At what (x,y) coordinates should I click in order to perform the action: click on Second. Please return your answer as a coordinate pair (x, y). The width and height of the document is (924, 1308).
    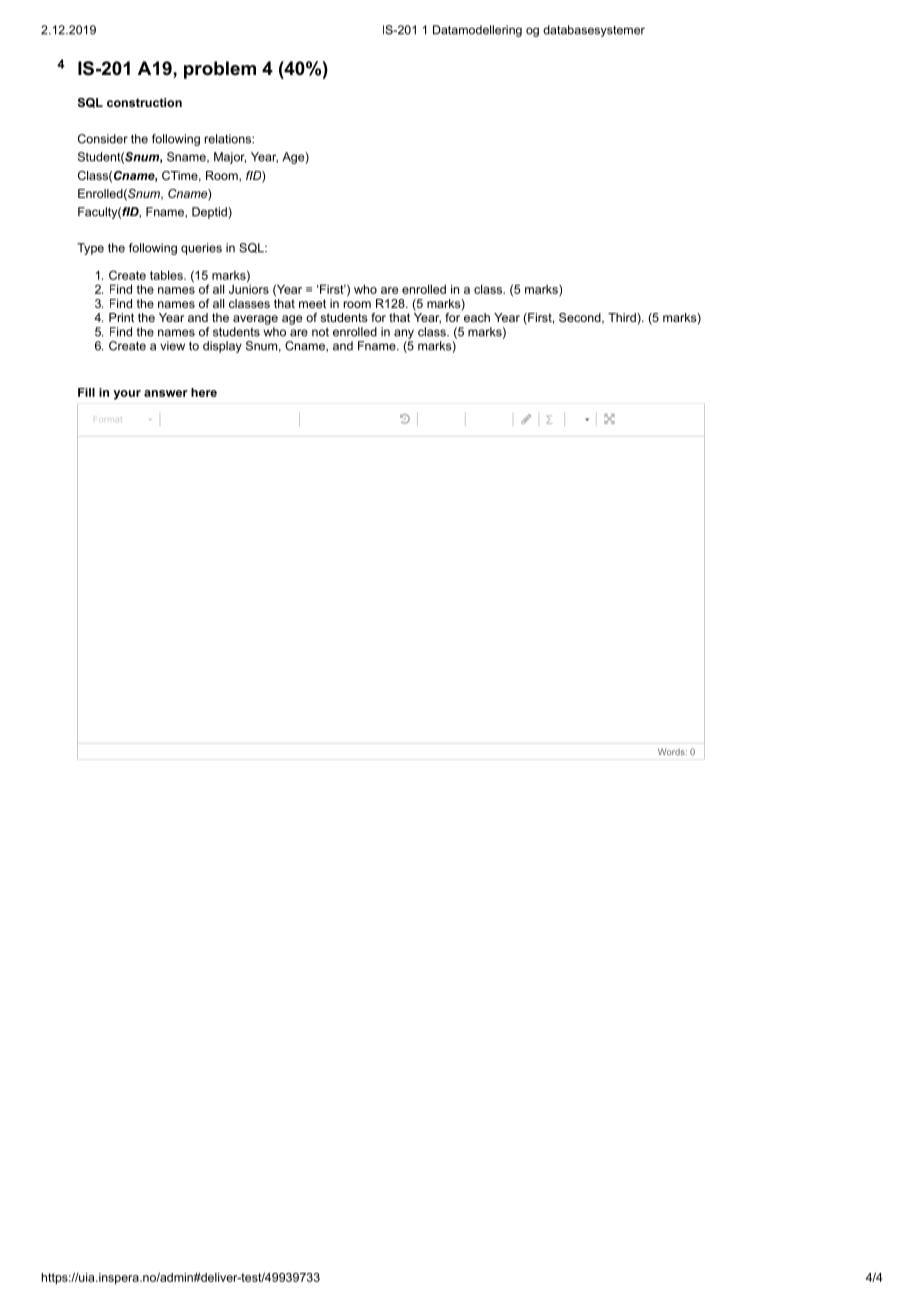
    Looking at the image, I should click on (581, 318).
